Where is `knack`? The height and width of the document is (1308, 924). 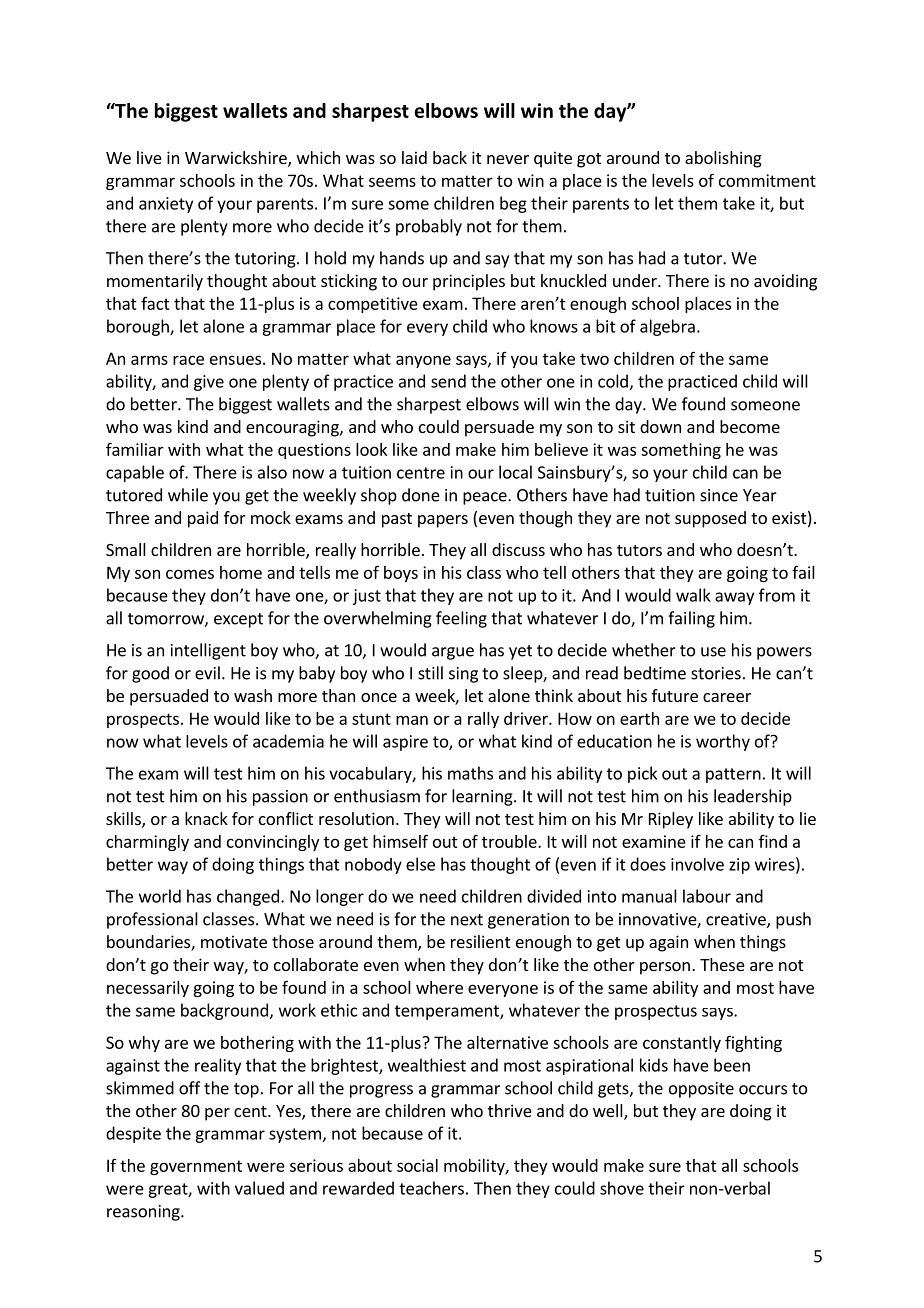
knack is located at coordinates (206, 818).
